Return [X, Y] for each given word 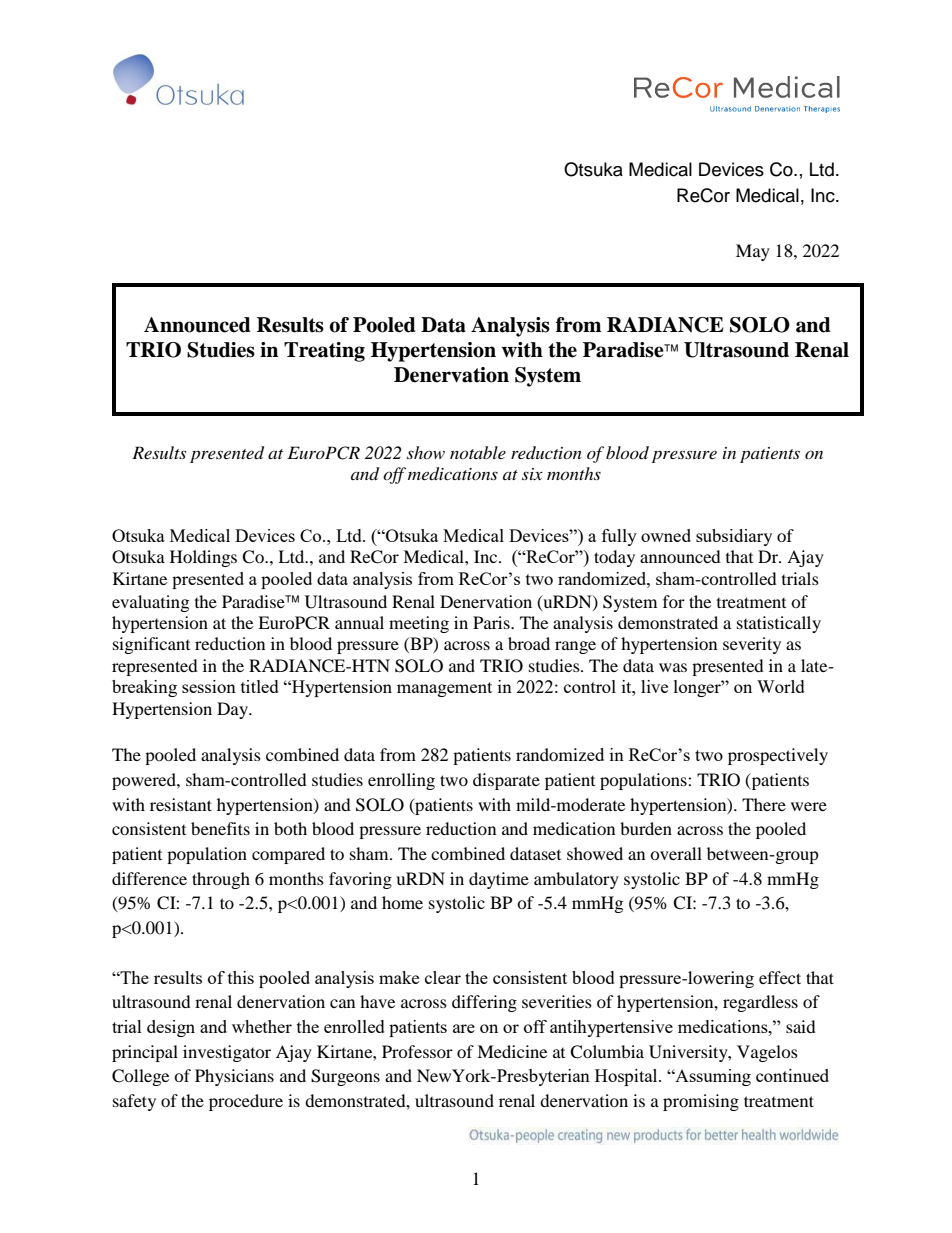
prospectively [778, 756]
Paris [492, 622]
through [221, 880]
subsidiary [734, 537]
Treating [324, 352]
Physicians [234, 1077]
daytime [499, 880]
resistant [181, 804]
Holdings [203, 558]
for [674, 601]
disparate [506, 781]
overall [676, 853]
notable [478, 452]
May [753, 252]
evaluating [150, 603]
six [532, 474]
